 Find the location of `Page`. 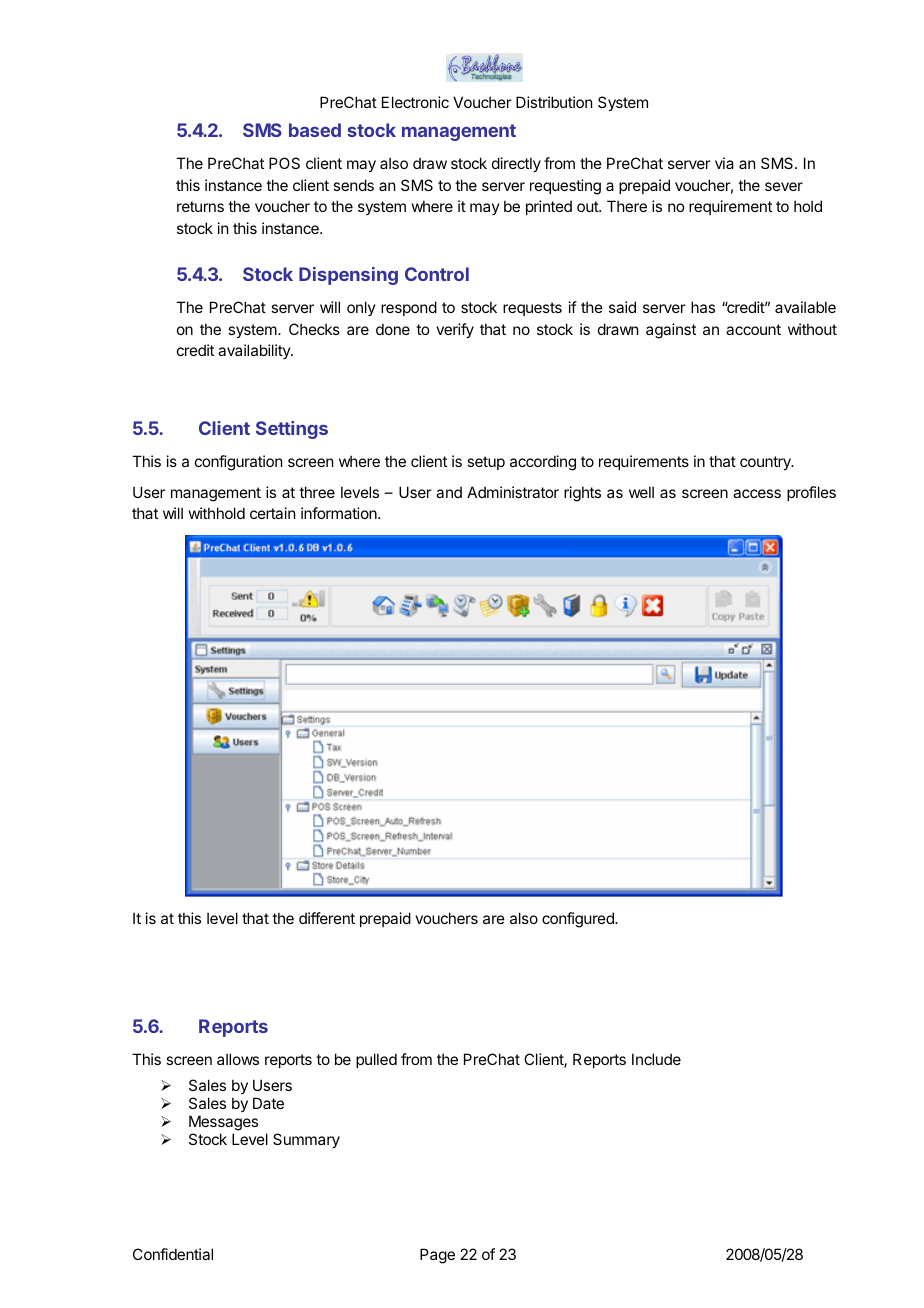

Page is located at coordinates (437, 1256).
